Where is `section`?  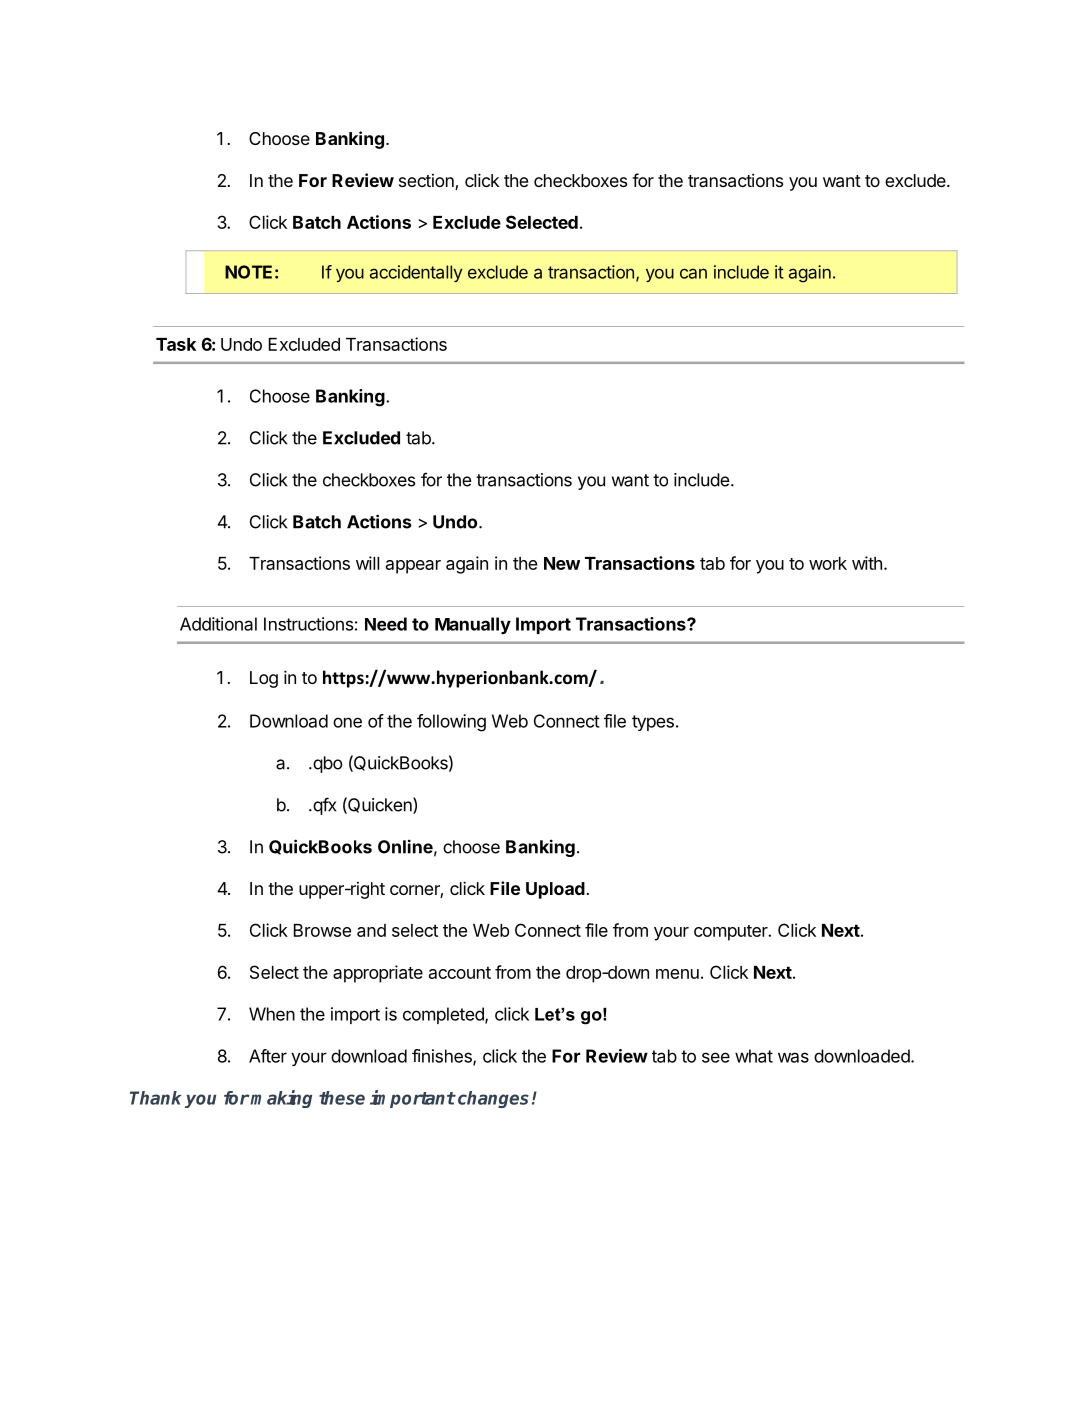
section is located at coordinates (427, 182).
